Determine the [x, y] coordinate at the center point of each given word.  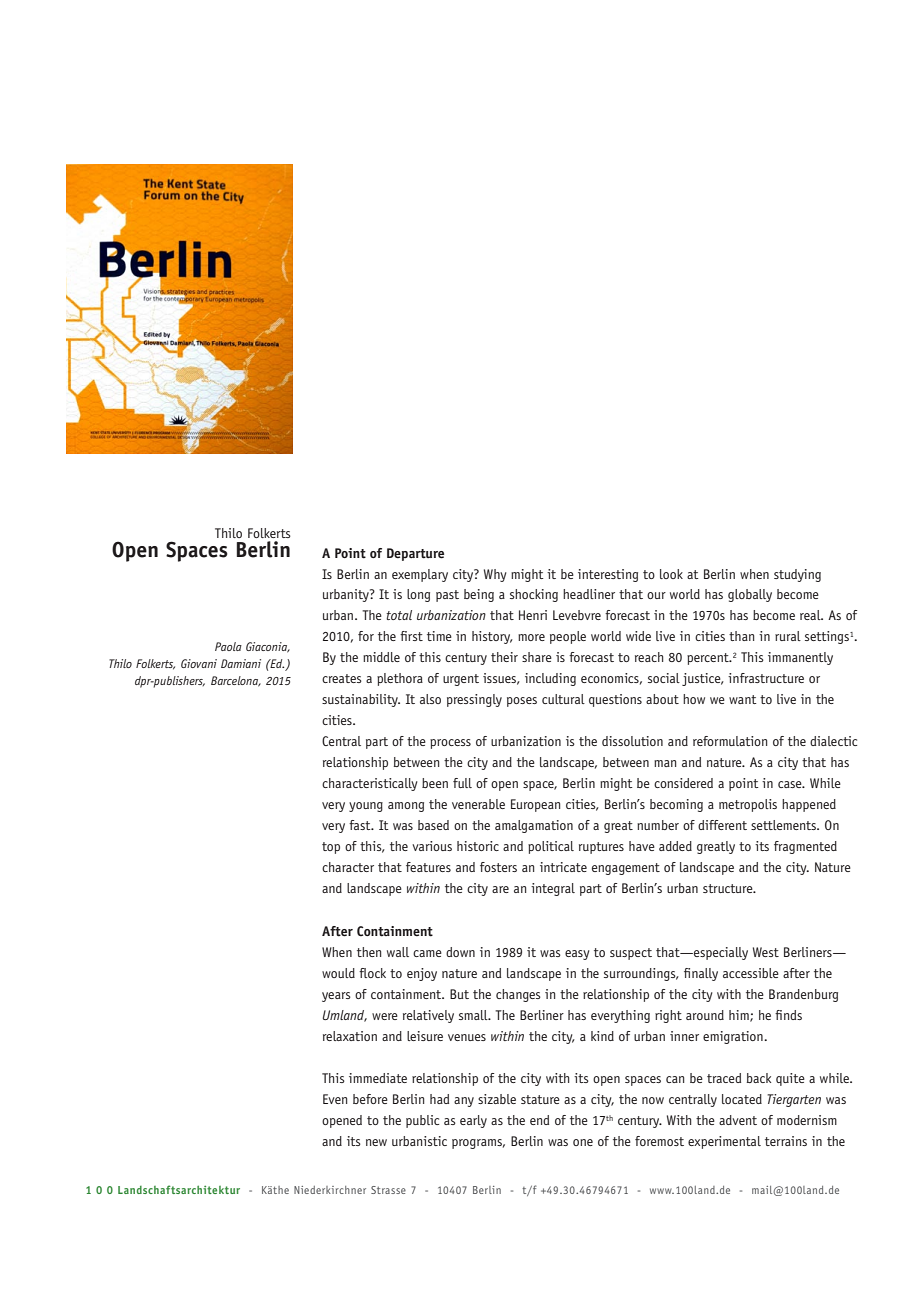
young [366, 807]
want [743, 699]
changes [518, 995]
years [336, 997]
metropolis [748, 805]
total [399, 615]
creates [342, 678]
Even [335, 1099]
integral [553, 889]
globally [750, 595]
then [369, 952]
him [740, 1016]
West [766, 952]
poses [522, 702]
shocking [534, 595]
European [535, 805]
